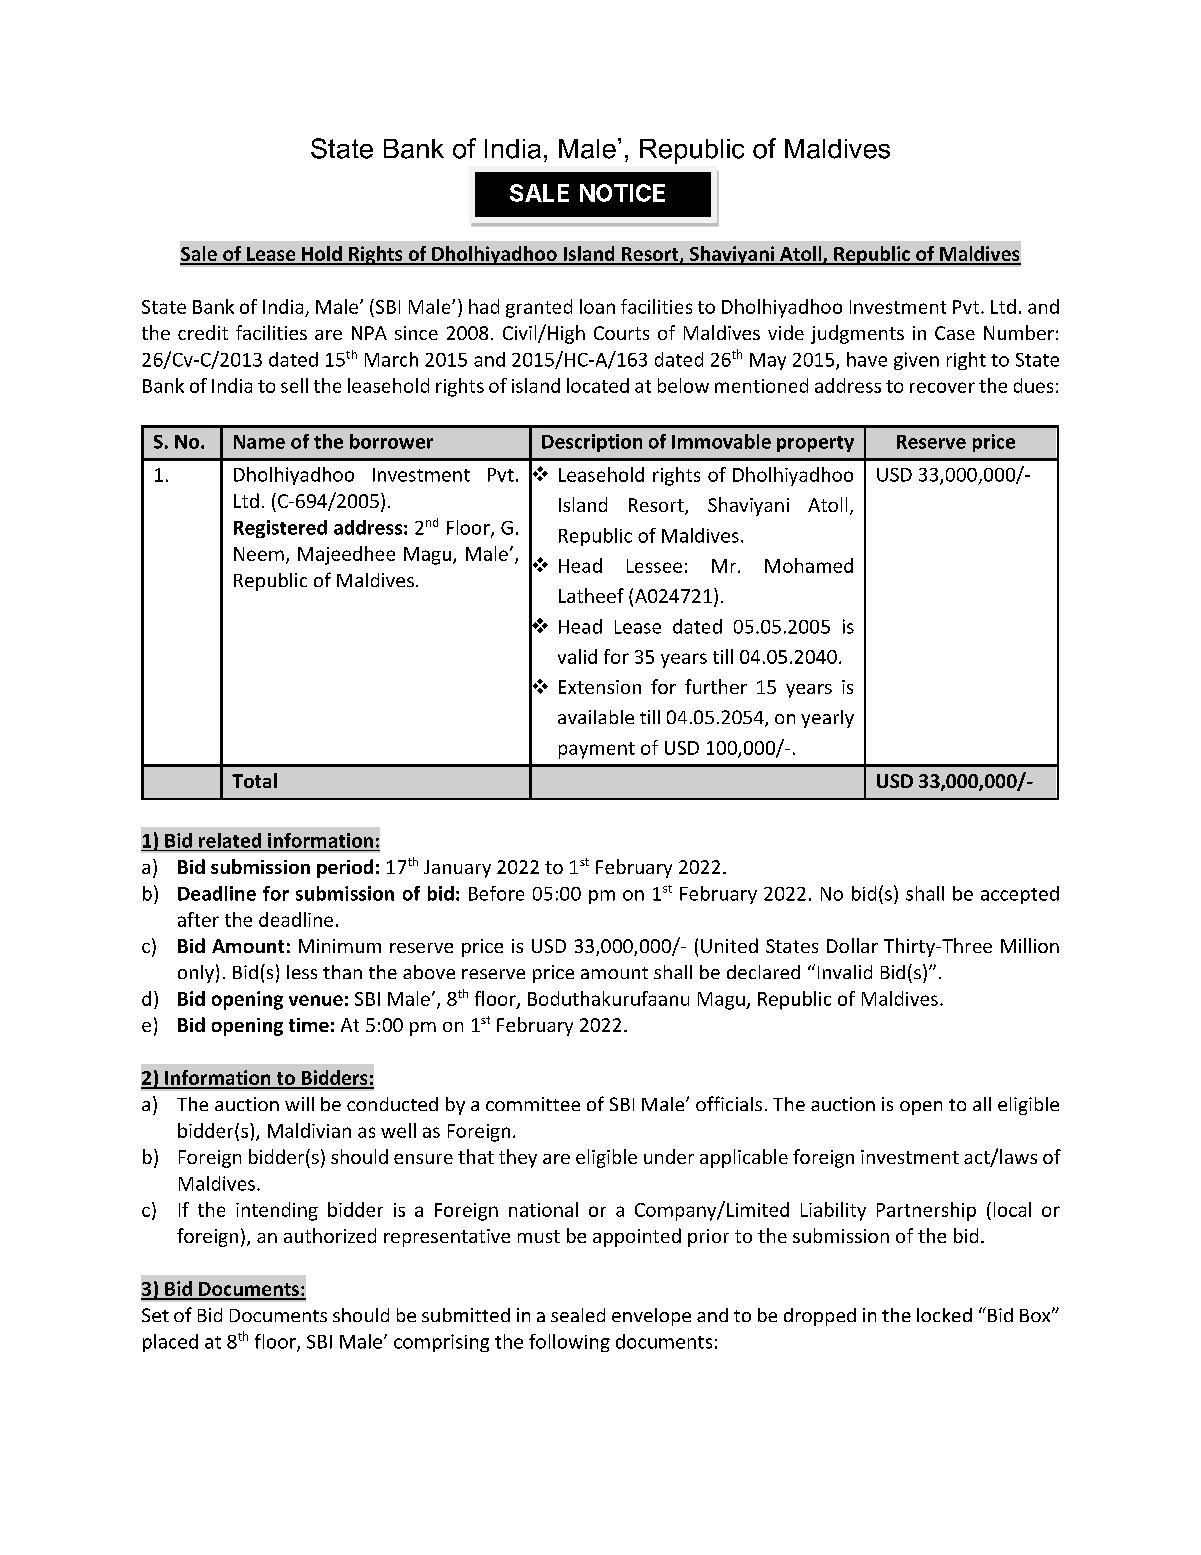 This screenshot has width=1201, height=1555. What do you see at coordinates (597, 750) in the screenshot?
I see `payment` at bounding box center [597, 750].
